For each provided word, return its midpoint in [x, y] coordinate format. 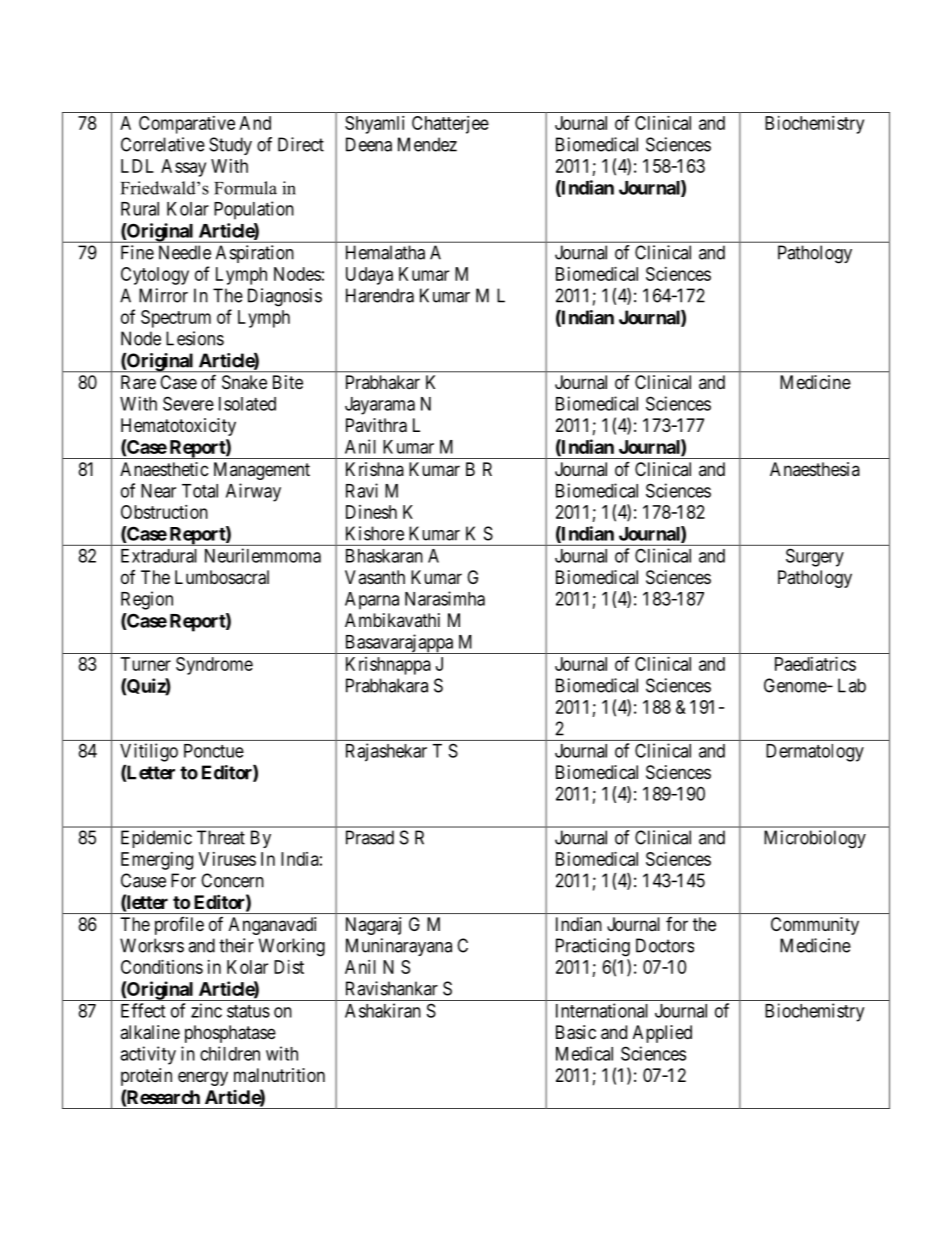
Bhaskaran [384, 556]
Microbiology [815, 839]
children [230, 1053]
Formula [245, 188]
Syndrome [214, 666]
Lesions [195, 338]
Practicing [593, 947]
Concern [232, 880]
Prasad [370, 837]
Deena [369, 144]
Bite [288, 382]
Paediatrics [815, 664]
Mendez [427, 144]
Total [200, 491]
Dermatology [815, 753]
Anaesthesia [815, 469]
